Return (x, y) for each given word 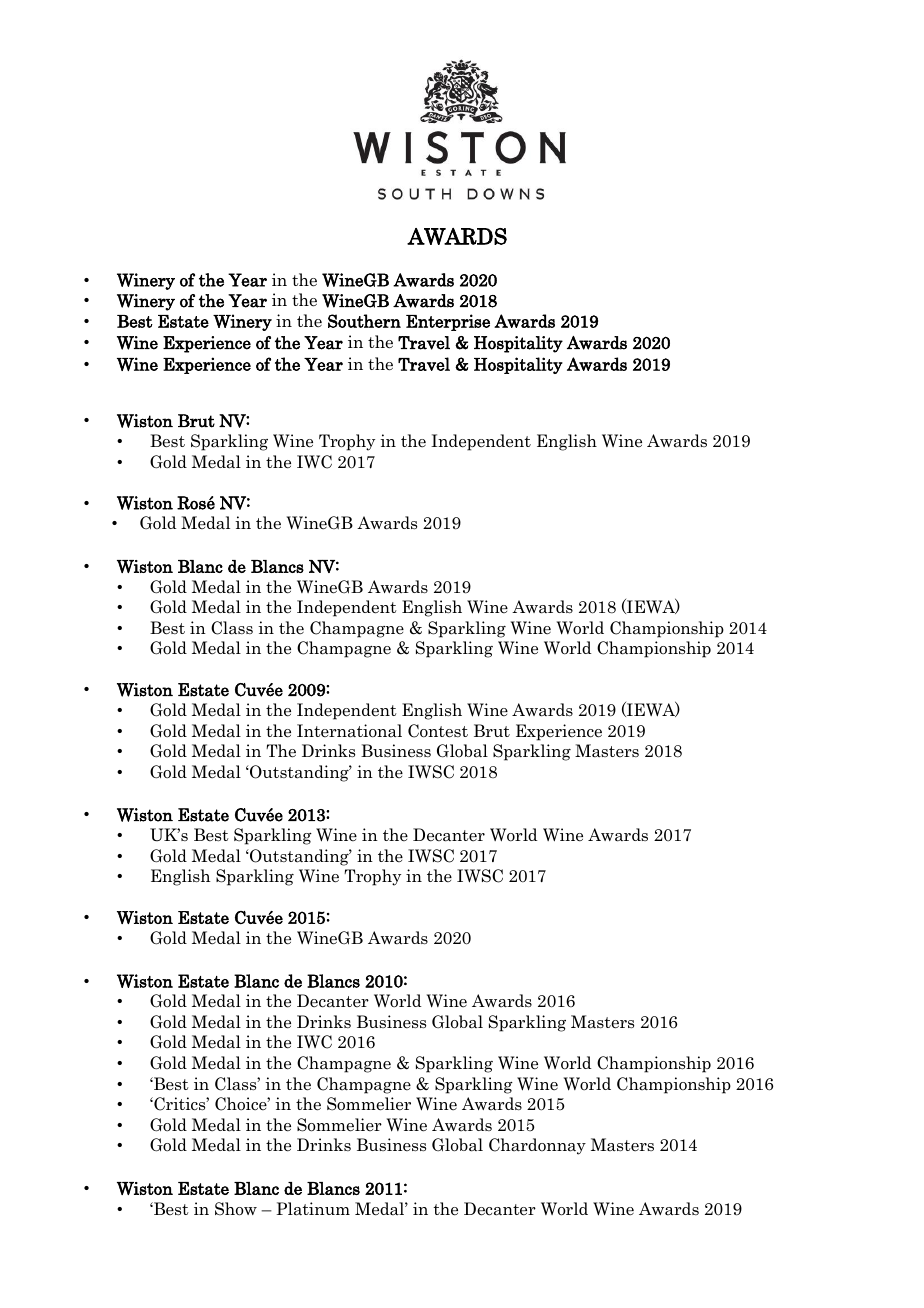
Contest (438, 731)
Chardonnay (537, 1146)
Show (236, 1209)
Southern (364, 321)
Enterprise (448, 322)
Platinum (313, 1209)
